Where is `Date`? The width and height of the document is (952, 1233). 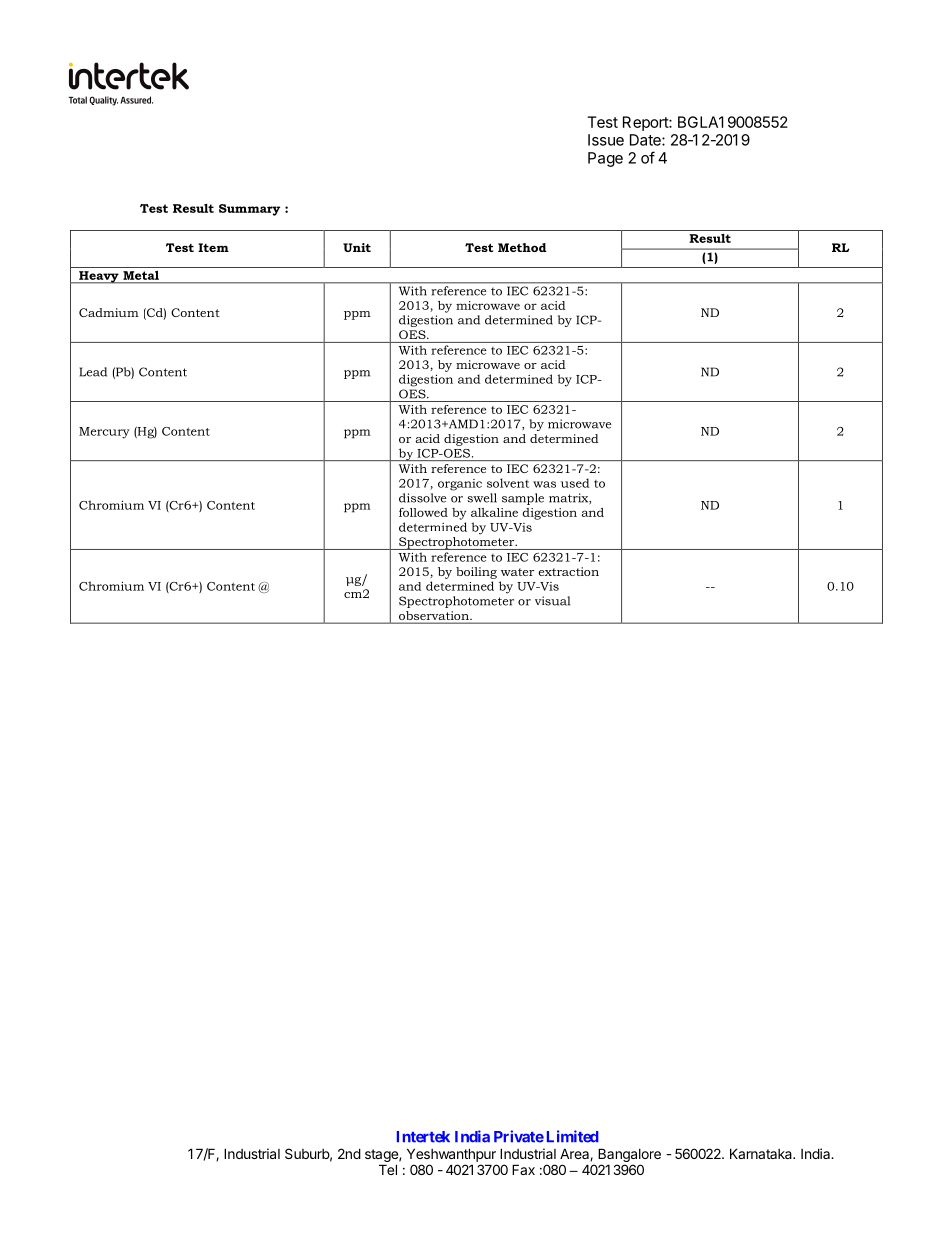
Date is located at coordinates (646, 140).
